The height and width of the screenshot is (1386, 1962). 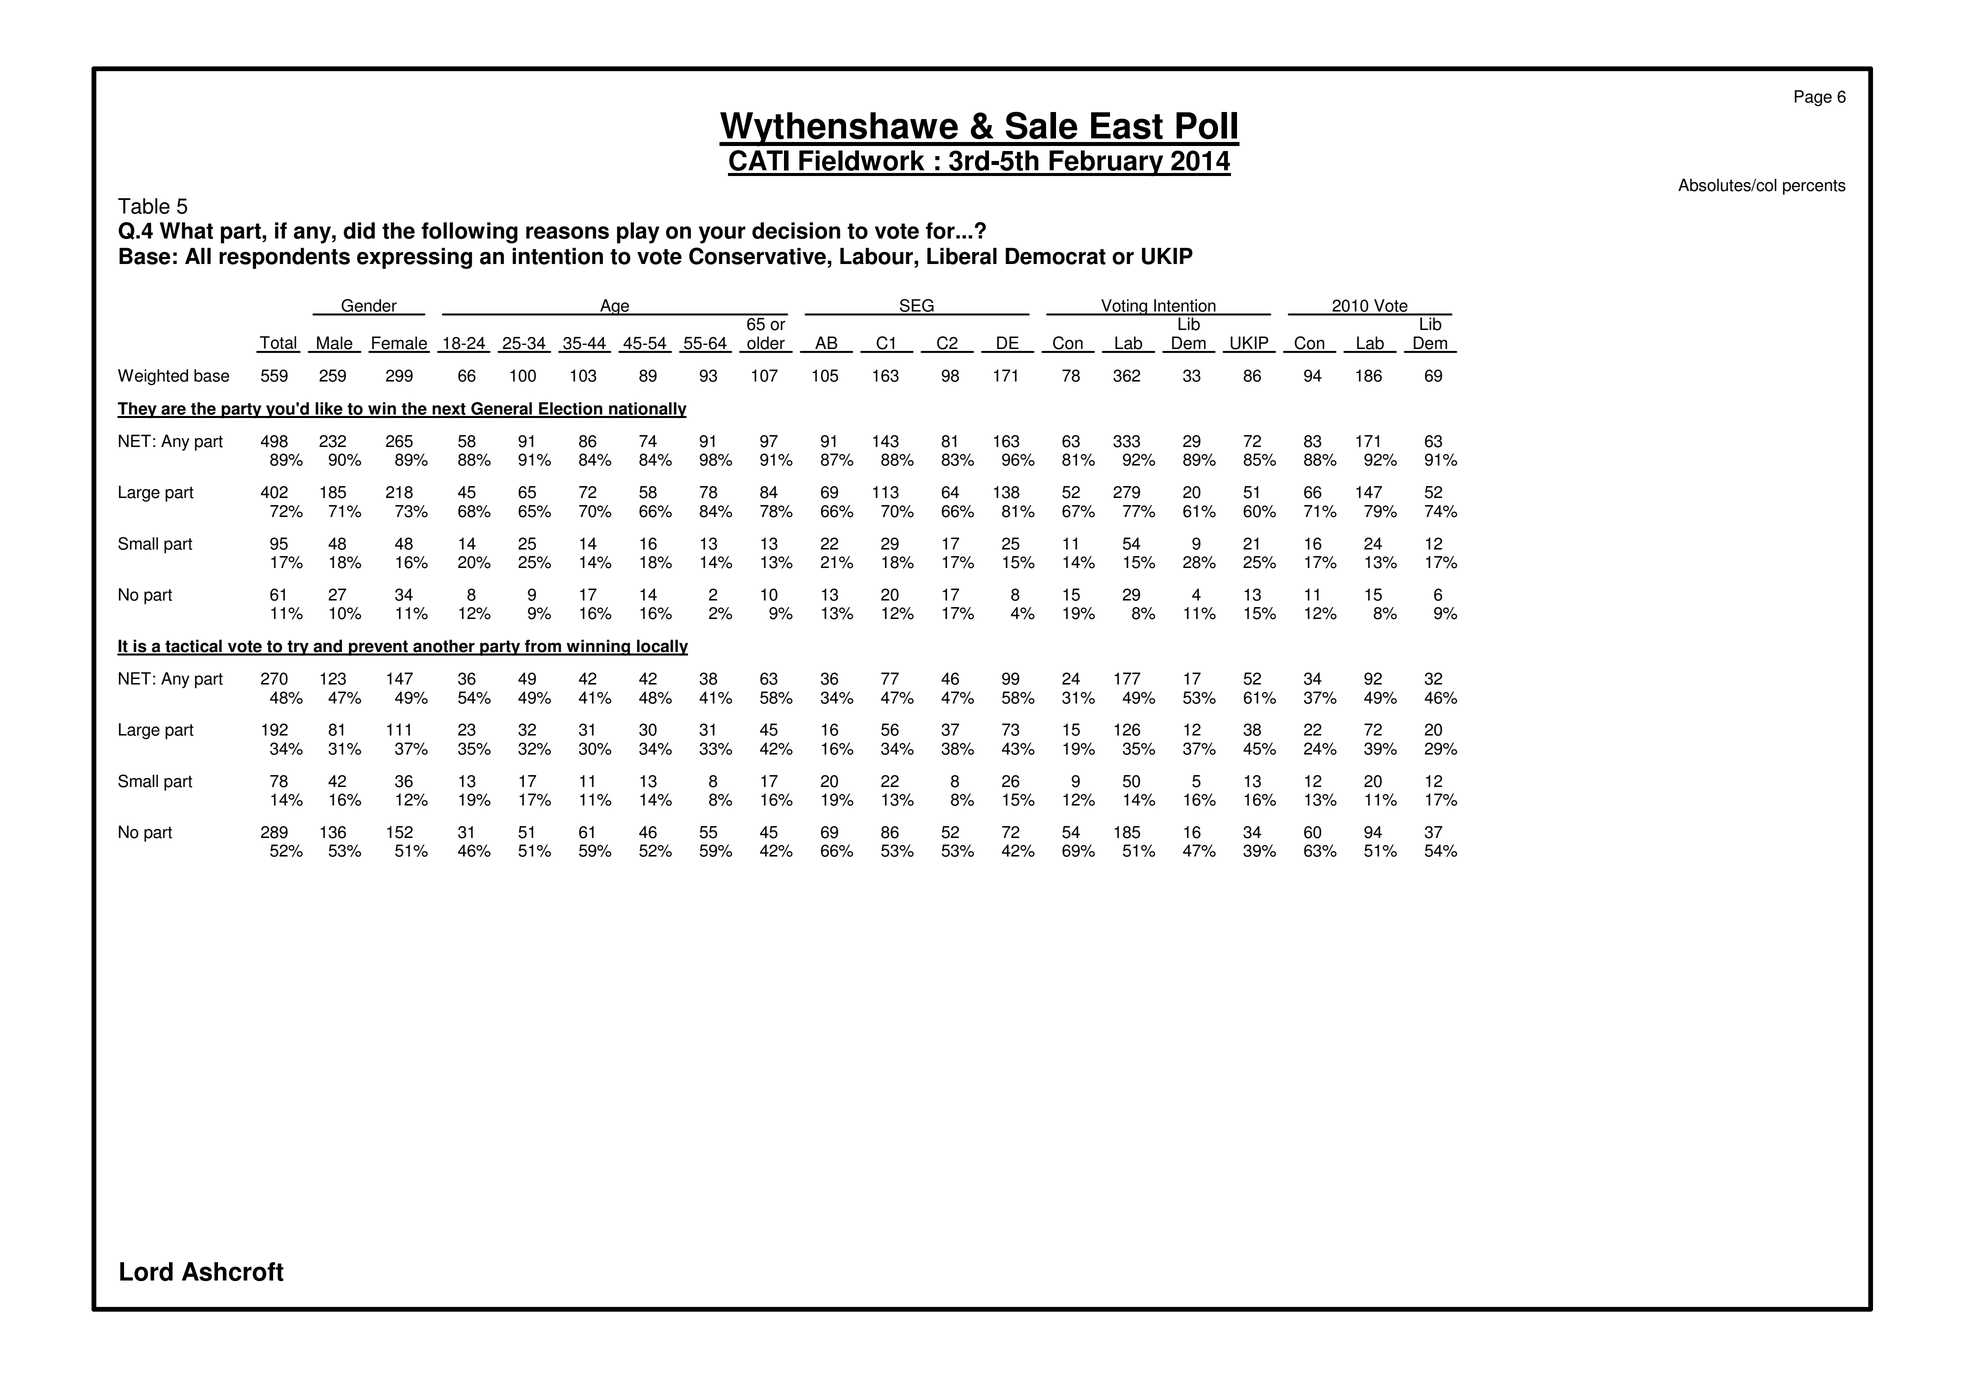 I want to click on Voting, so click(x=1124, y=307).
